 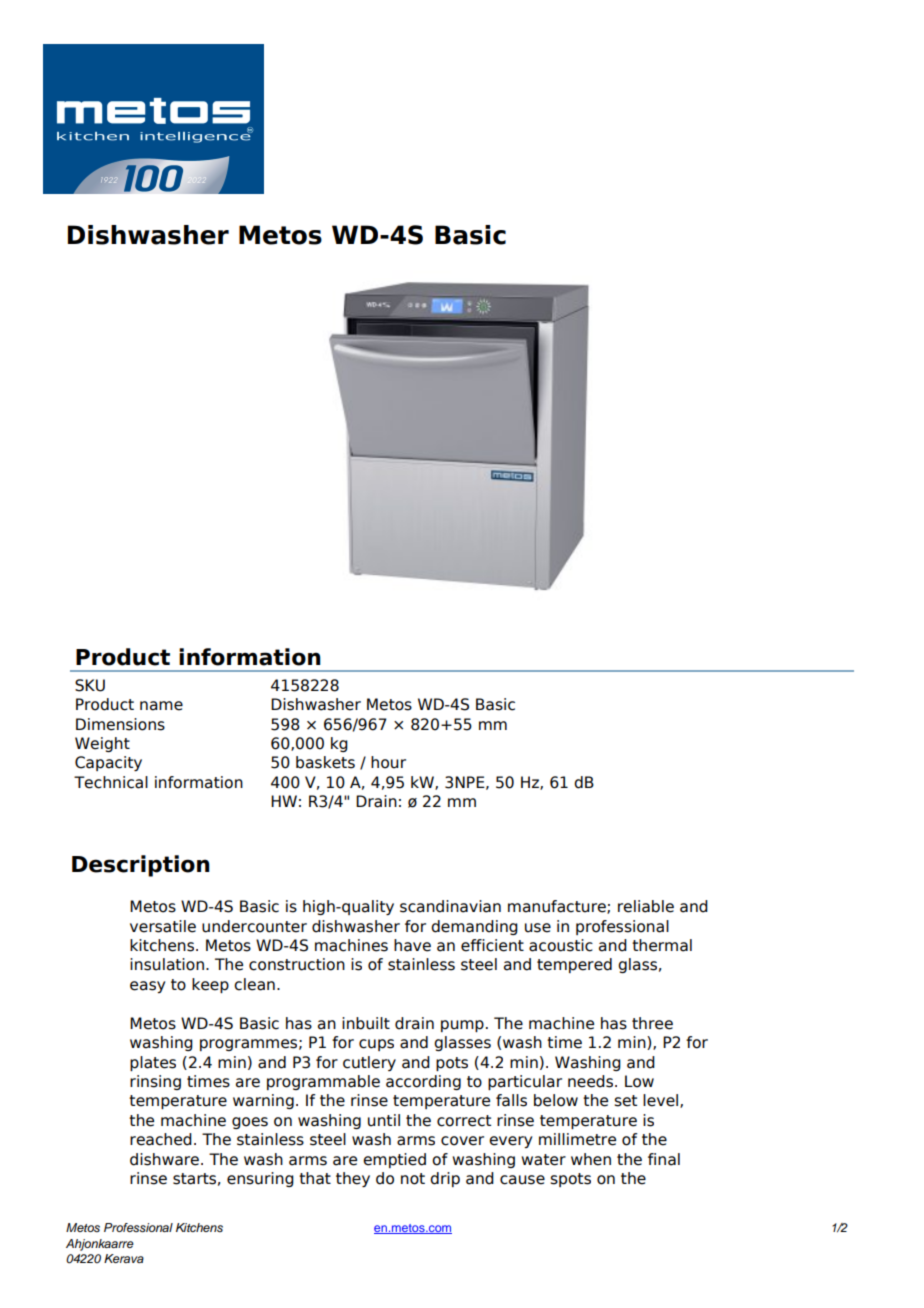 I want to click on three, so click(x=652, y=1023).
